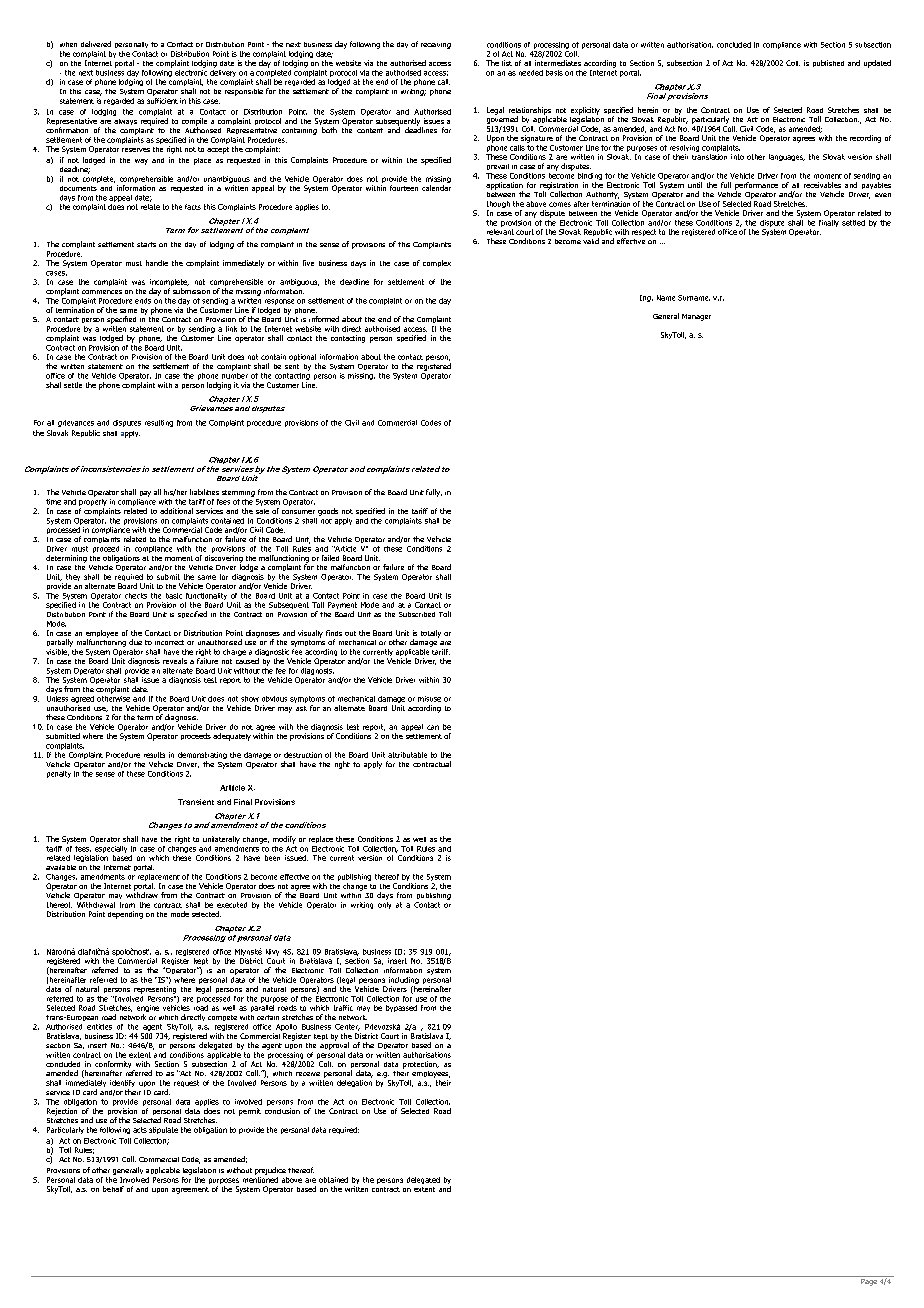 The image size is (924, 1308). I want to click on obtained, so click(333, 1180).
